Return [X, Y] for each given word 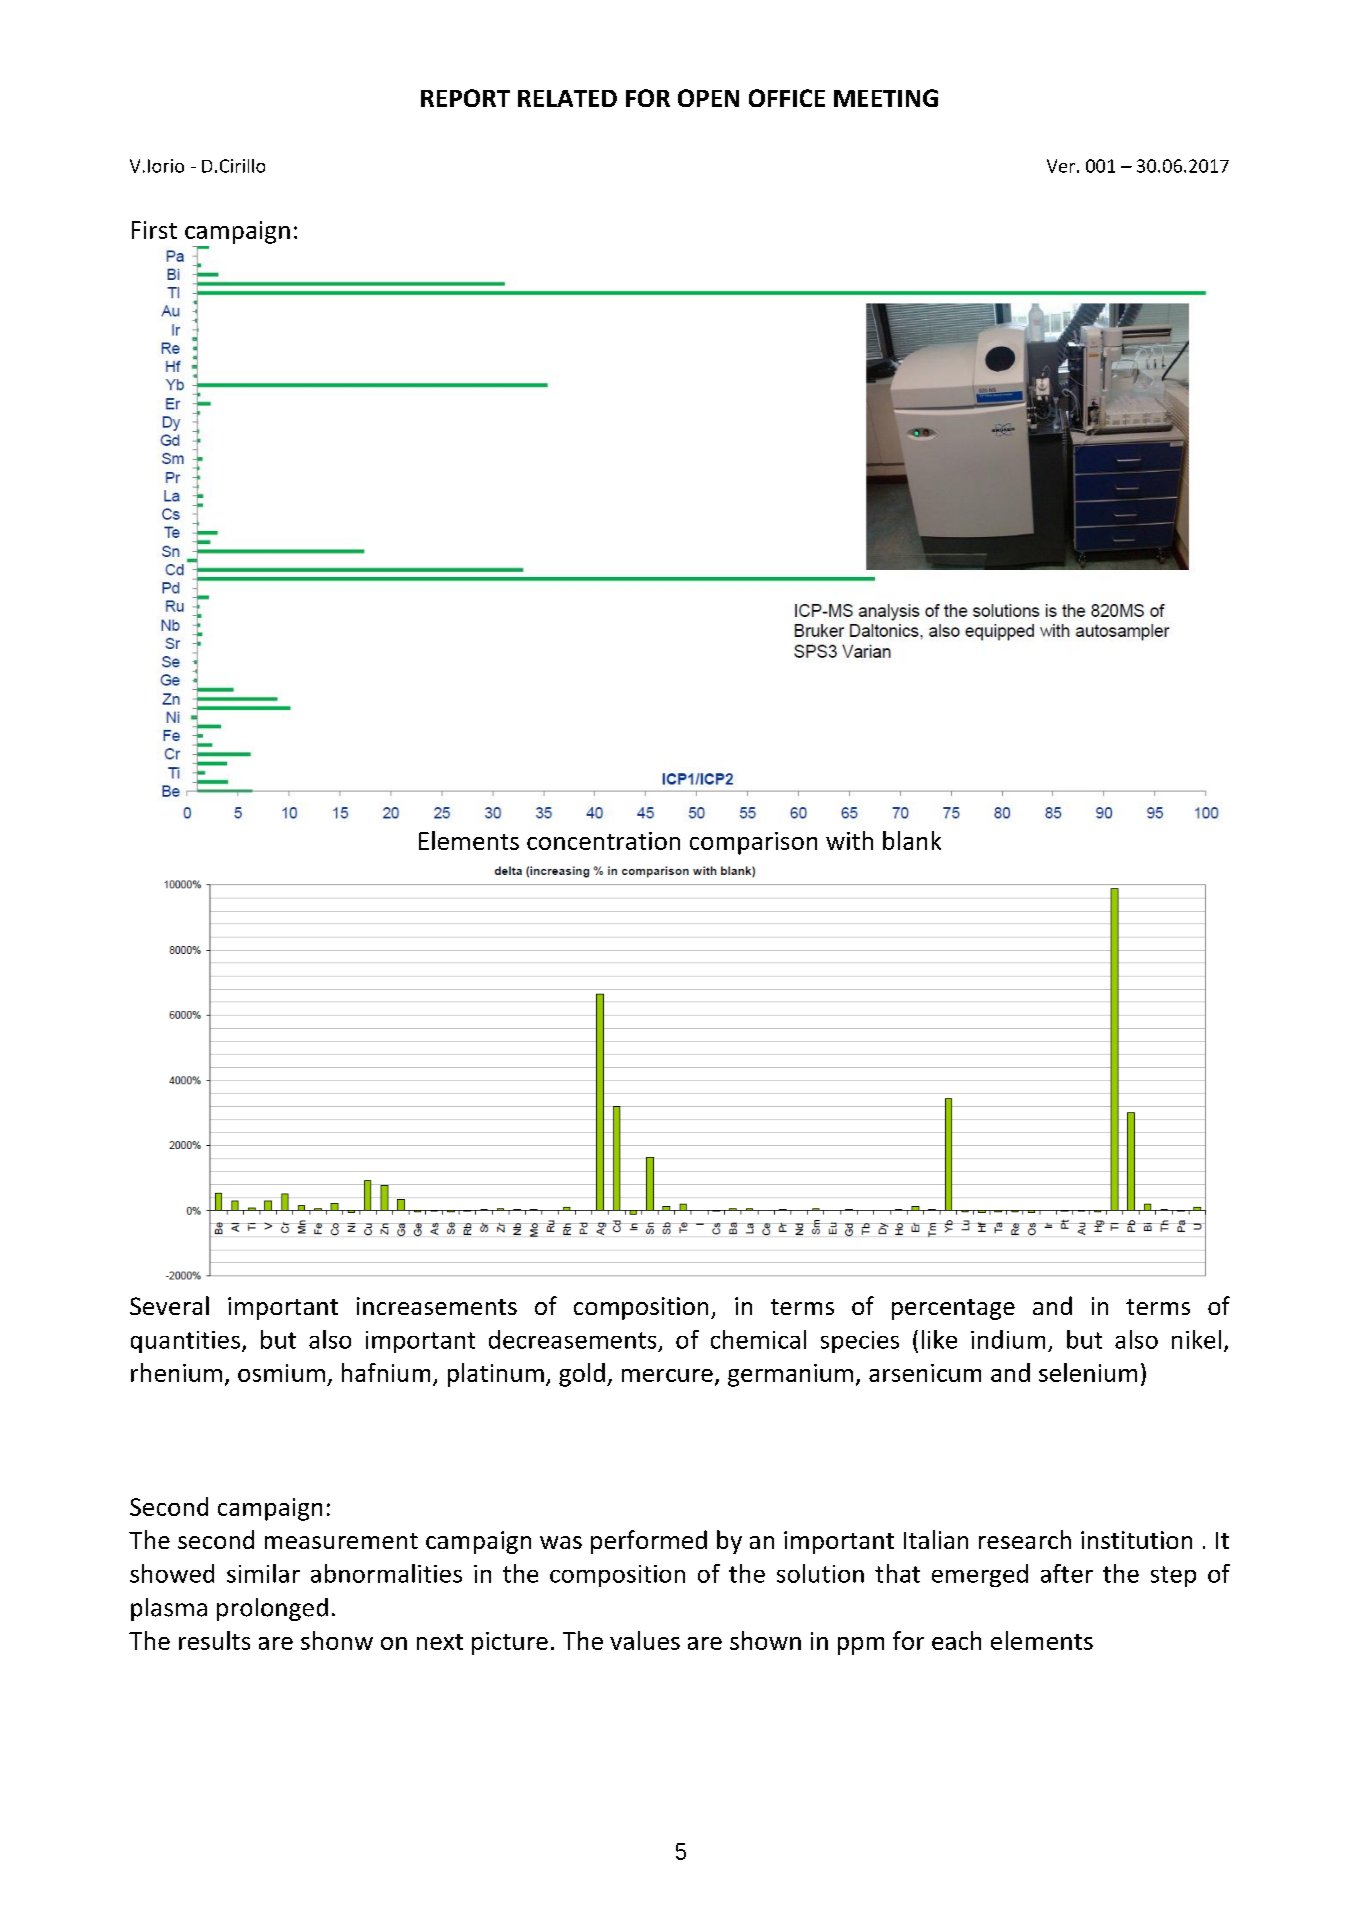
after [1067, 1573]
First [154, 230]
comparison [753, 843]
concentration [603, 841]
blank [912, 840]
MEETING [886, 98]
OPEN [708, 98]
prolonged [272, 1609]
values [645, 1640]
